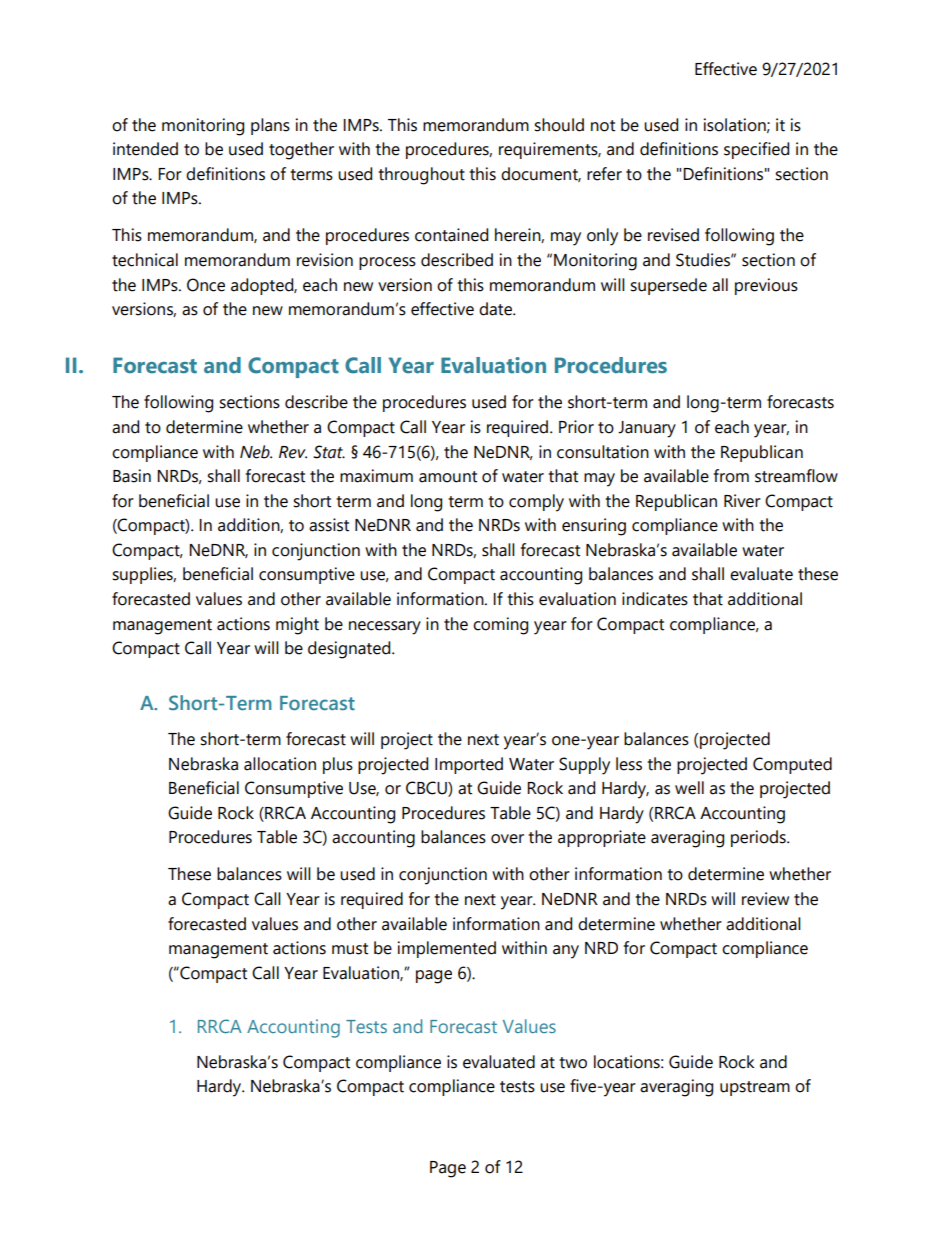 The height and width of the screenshot is (1233, 952). Describe the element at coordinates (655, 599) in the screenshot. I see `indicates` at that location.
